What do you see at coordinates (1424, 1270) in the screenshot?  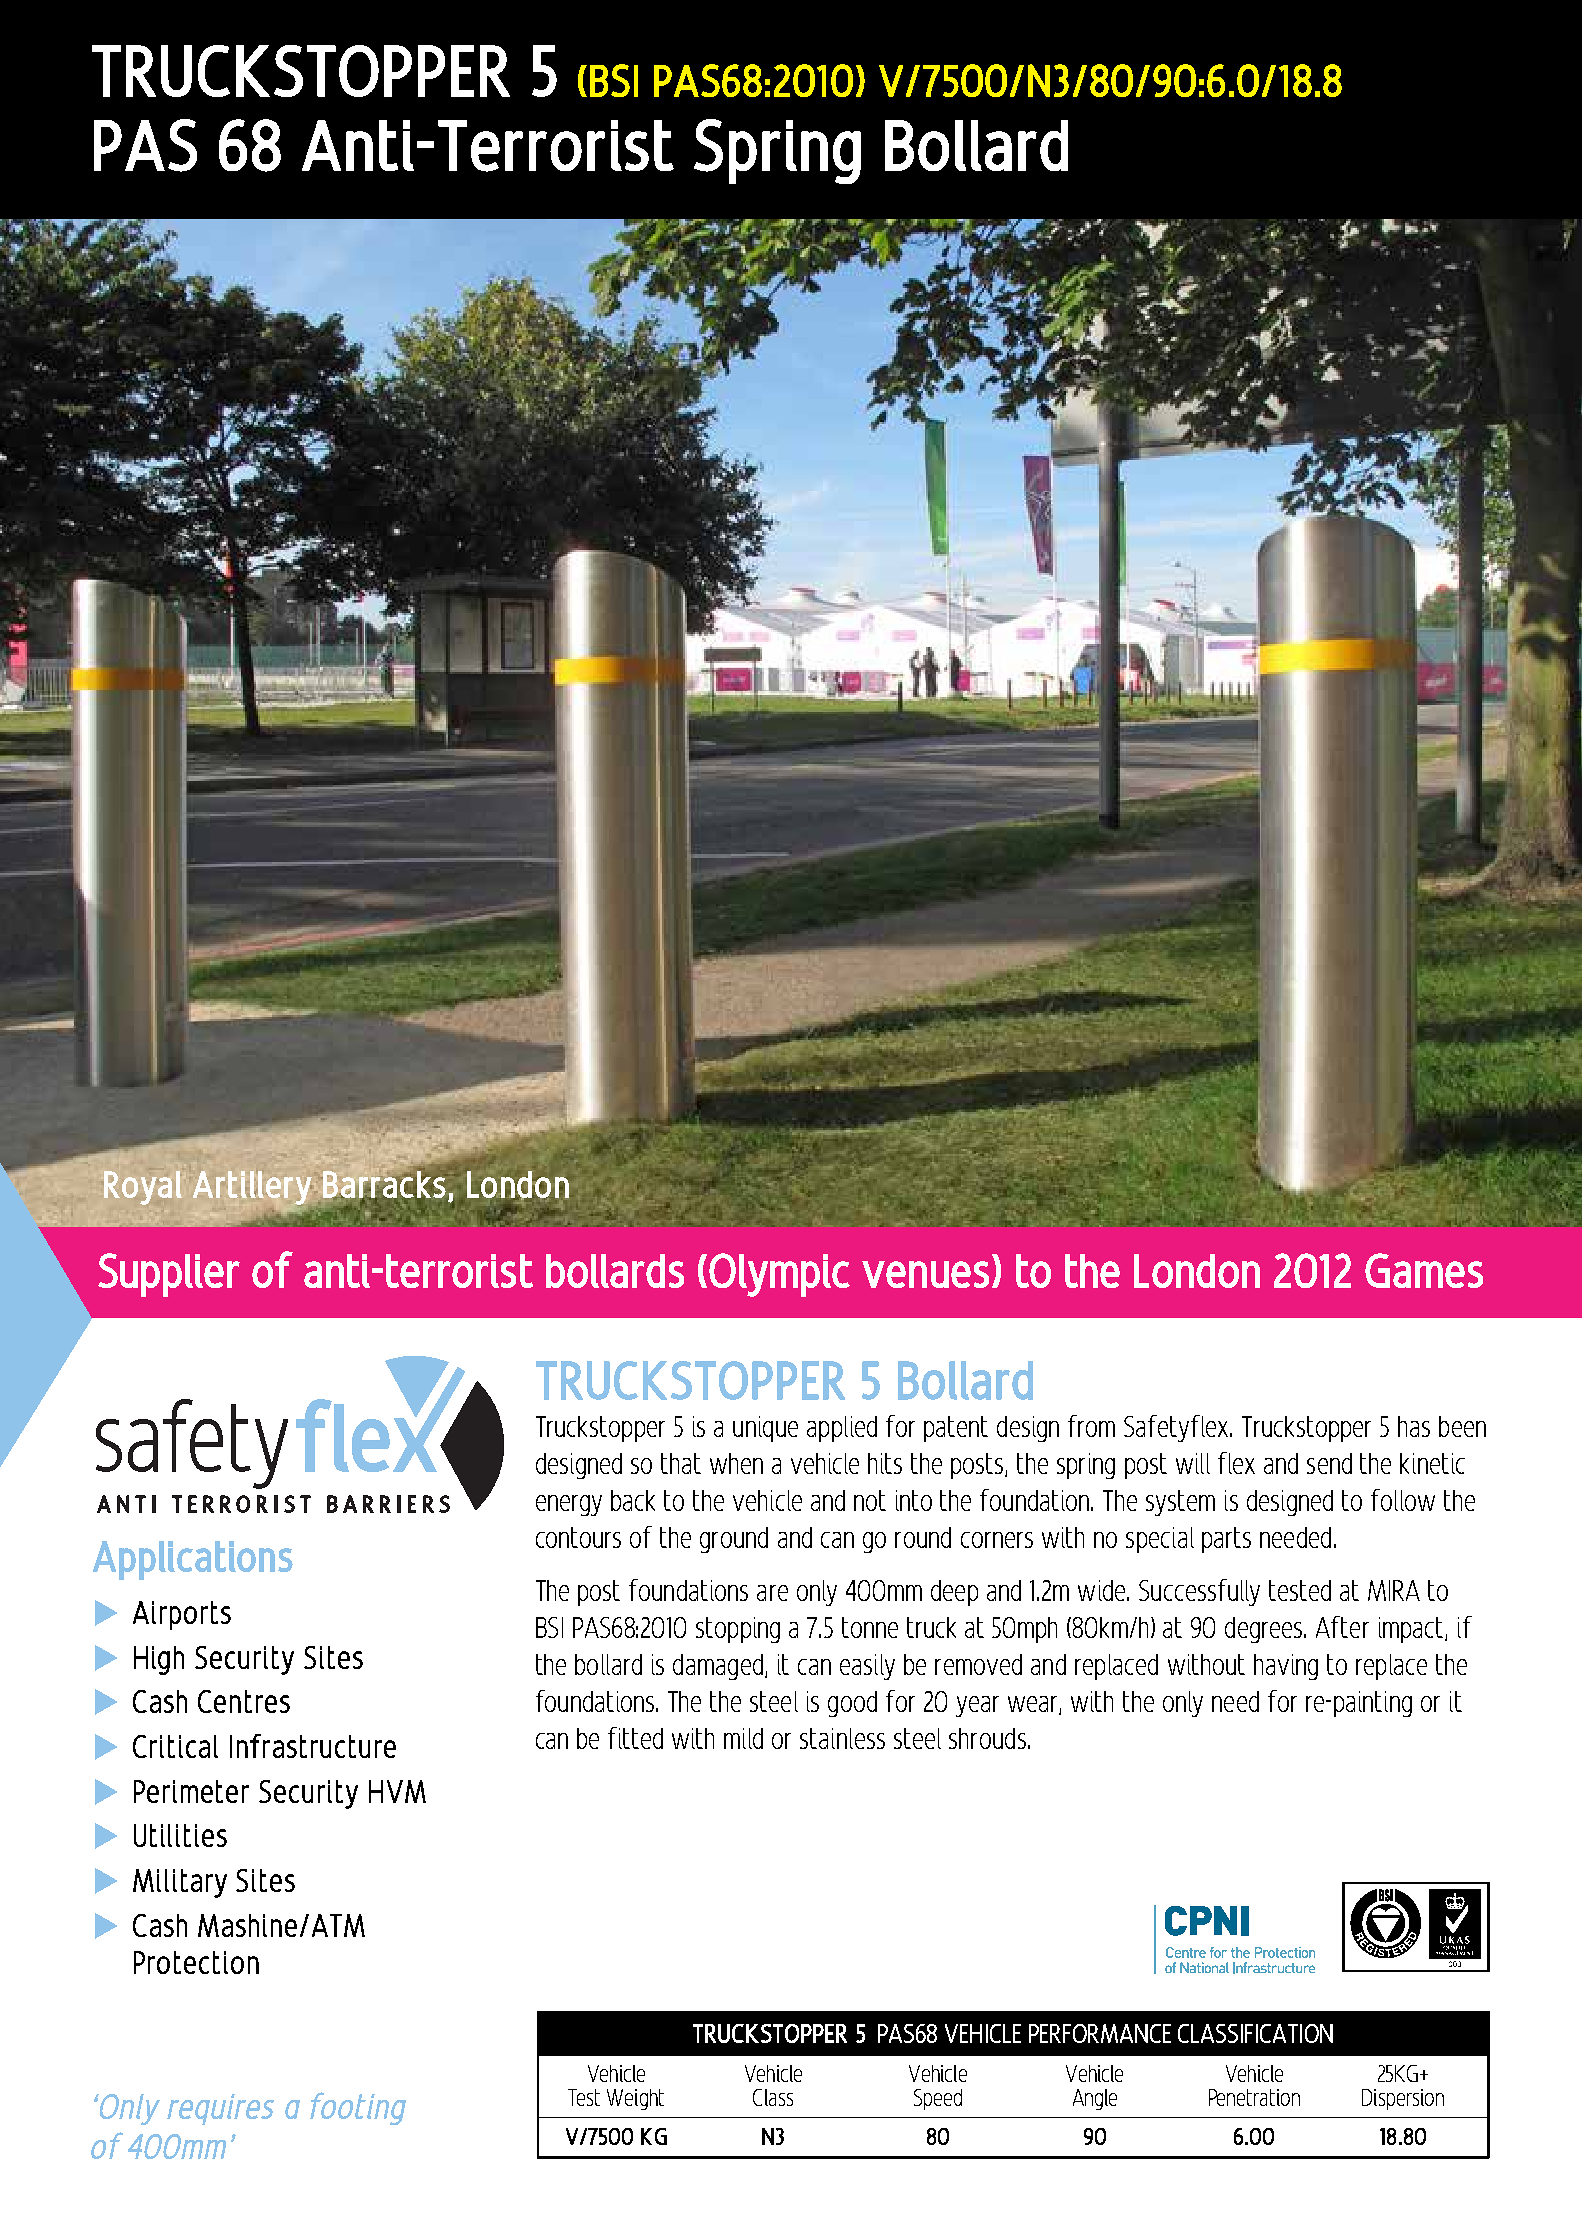 I see `Games` at bounding box center [1424, 1270].
